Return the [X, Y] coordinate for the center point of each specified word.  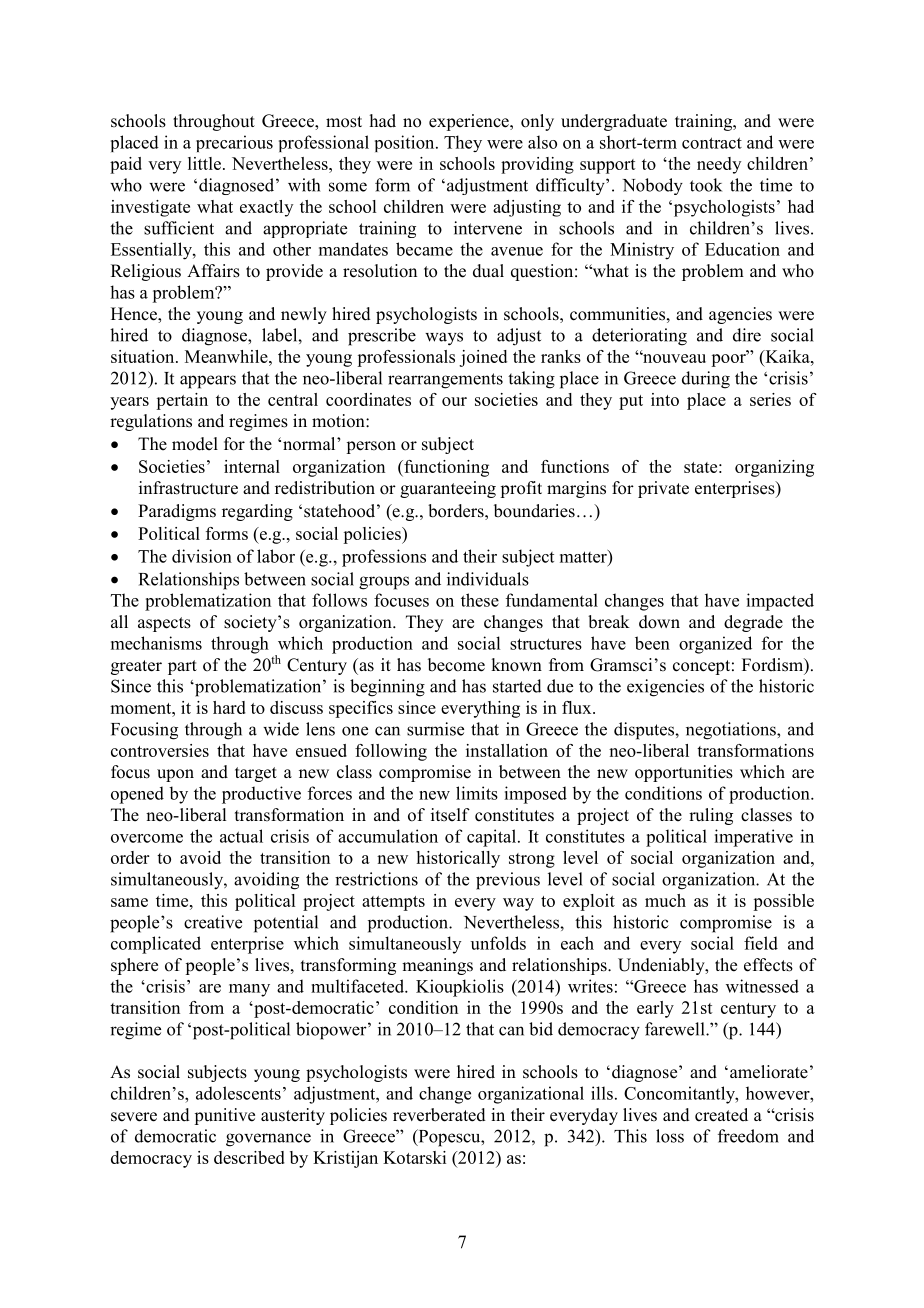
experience [470, 122]
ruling [711, 816]
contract [712, 143]
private [663, 489]
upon [175, 775]
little [204, 163]
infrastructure [188, 488]
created [721, 1115]
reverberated [439, 1115]
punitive [224, 1116]
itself [450, 815]
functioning [445, 468]
